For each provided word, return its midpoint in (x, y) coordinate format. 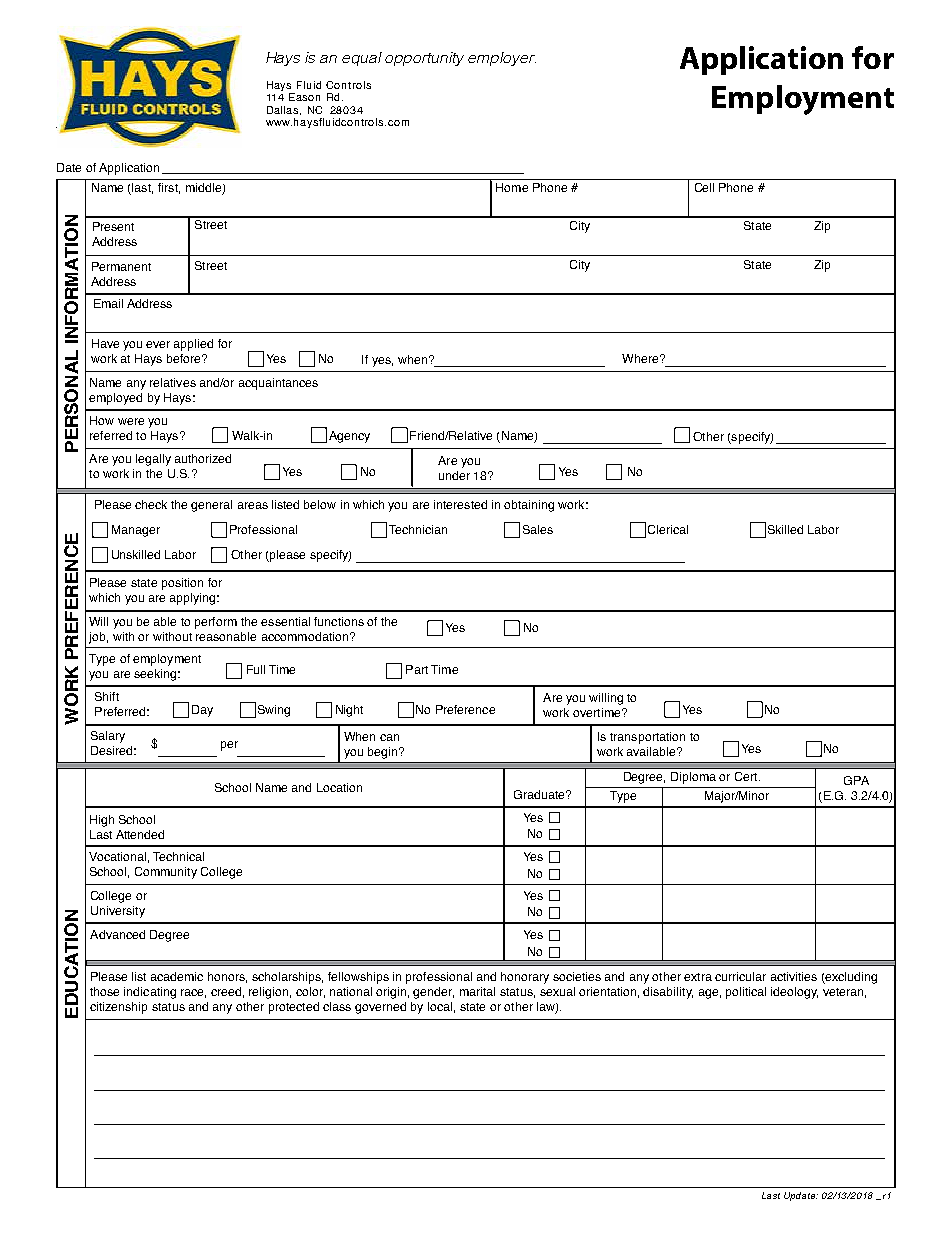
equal (362, 59)
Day (202, 711)
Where (641, 358)
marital (477, 991)
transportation (647, 738)
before (185, 358)
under (454, 475)
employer (502, 59)
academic (177, 976)
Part (417, 669)
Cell (704, 187)
